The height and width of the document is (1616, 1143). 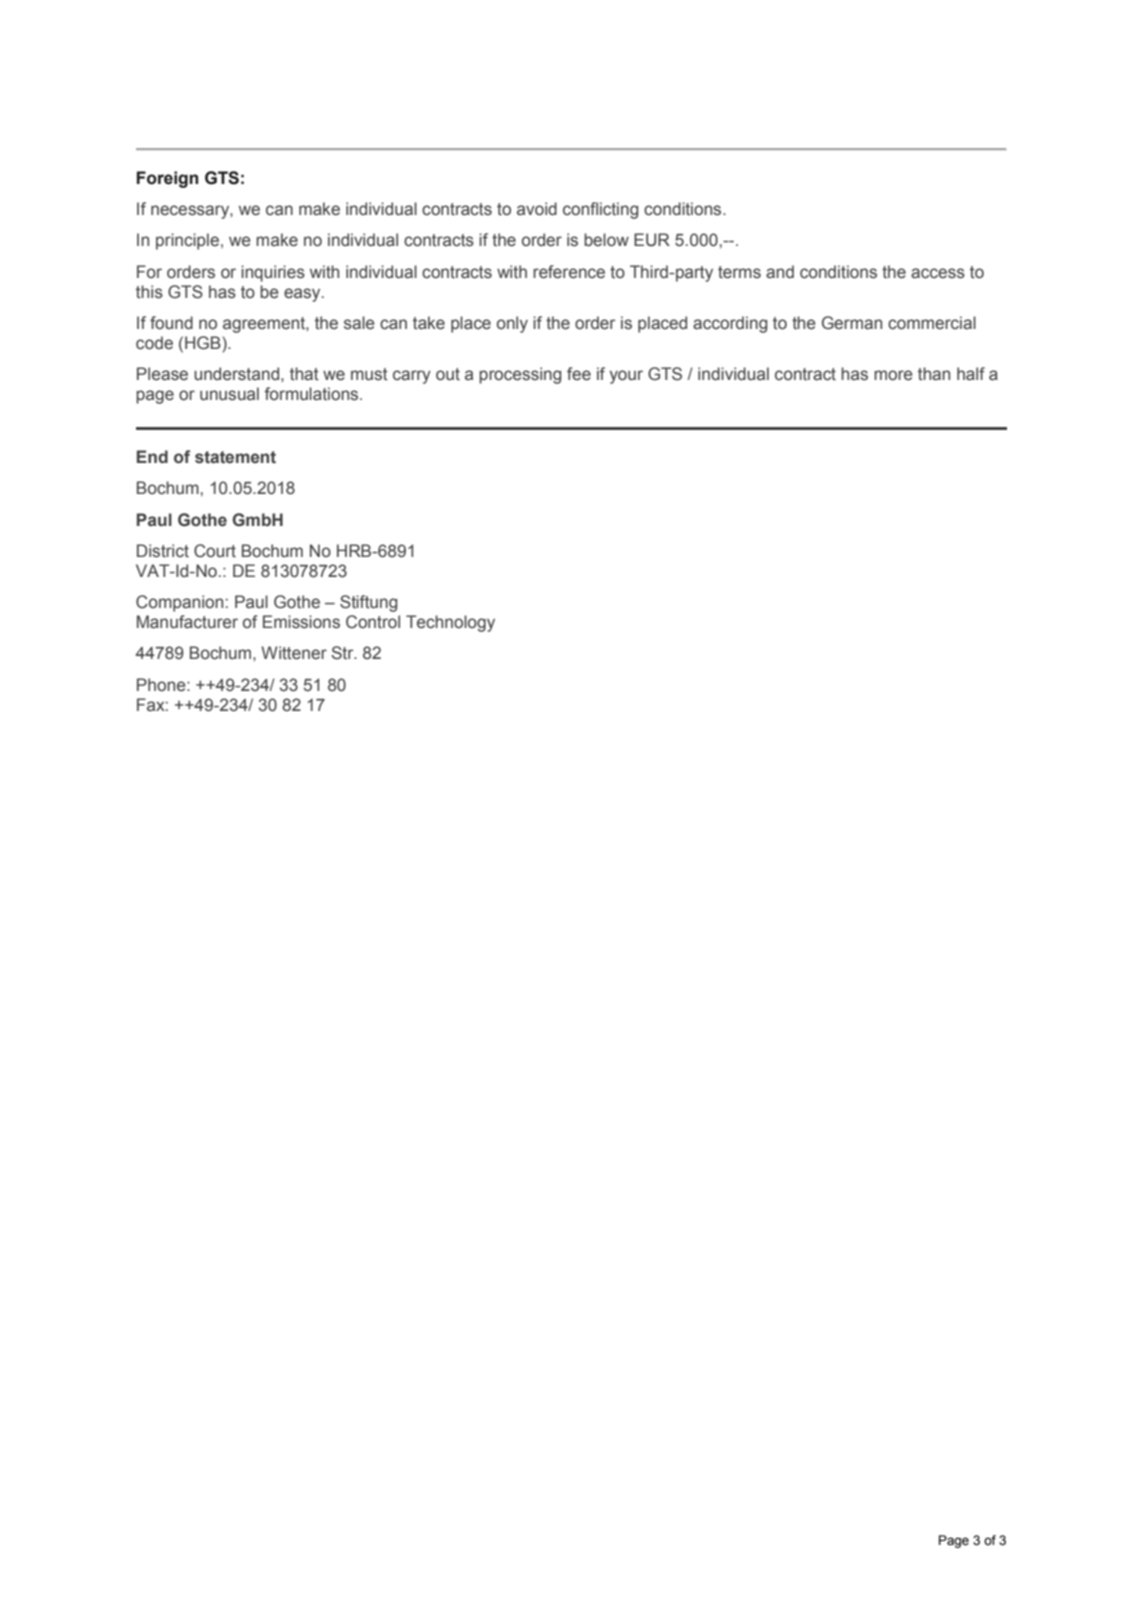 I want to click on conflicting, so click(x=600, y=210).
